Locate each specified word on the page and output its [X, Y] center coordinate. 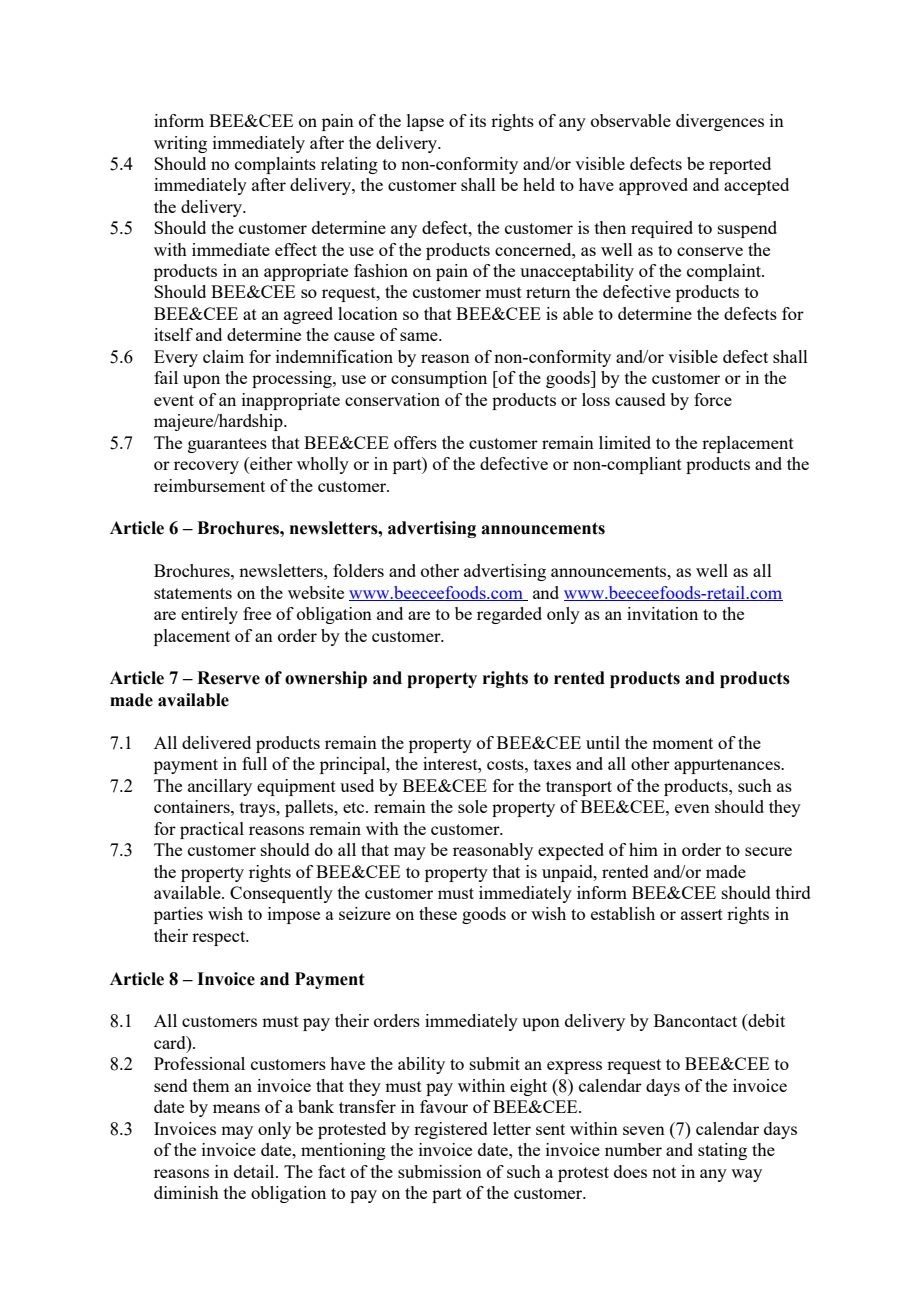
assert [702, 914]
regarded [509, 615]
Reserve [228, 678]
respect [220, 938]
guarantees [227, 445]
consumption [439, 379]
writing [180, 144]
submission [440, 1171]
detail [255, 1171]
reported [740, 165]
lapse [425, 122]
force [713, 399]
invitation [662, 613]
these [438, 913]
